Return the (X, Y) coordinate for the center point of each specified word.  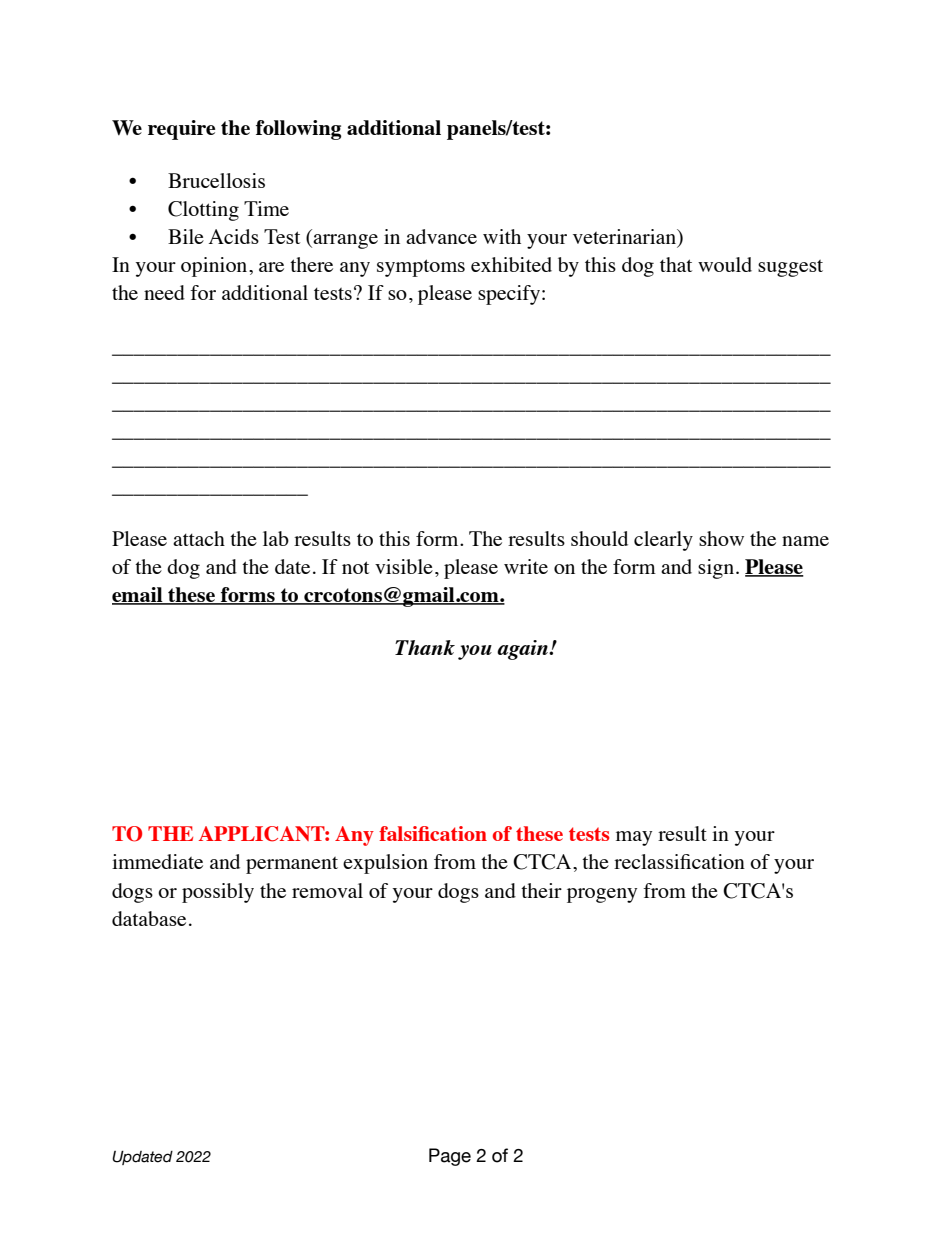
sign (716, 569)
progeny (602, 895)
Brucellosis (216, 180)
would (725, 264)
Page (450, 1157)
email (138, 595)
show (721, 538)
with (502, 236)
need (164, 292)
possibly (218, 893)
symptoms (421, 268)
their (541, 890)
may (634, 838)
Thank (425, 647)
